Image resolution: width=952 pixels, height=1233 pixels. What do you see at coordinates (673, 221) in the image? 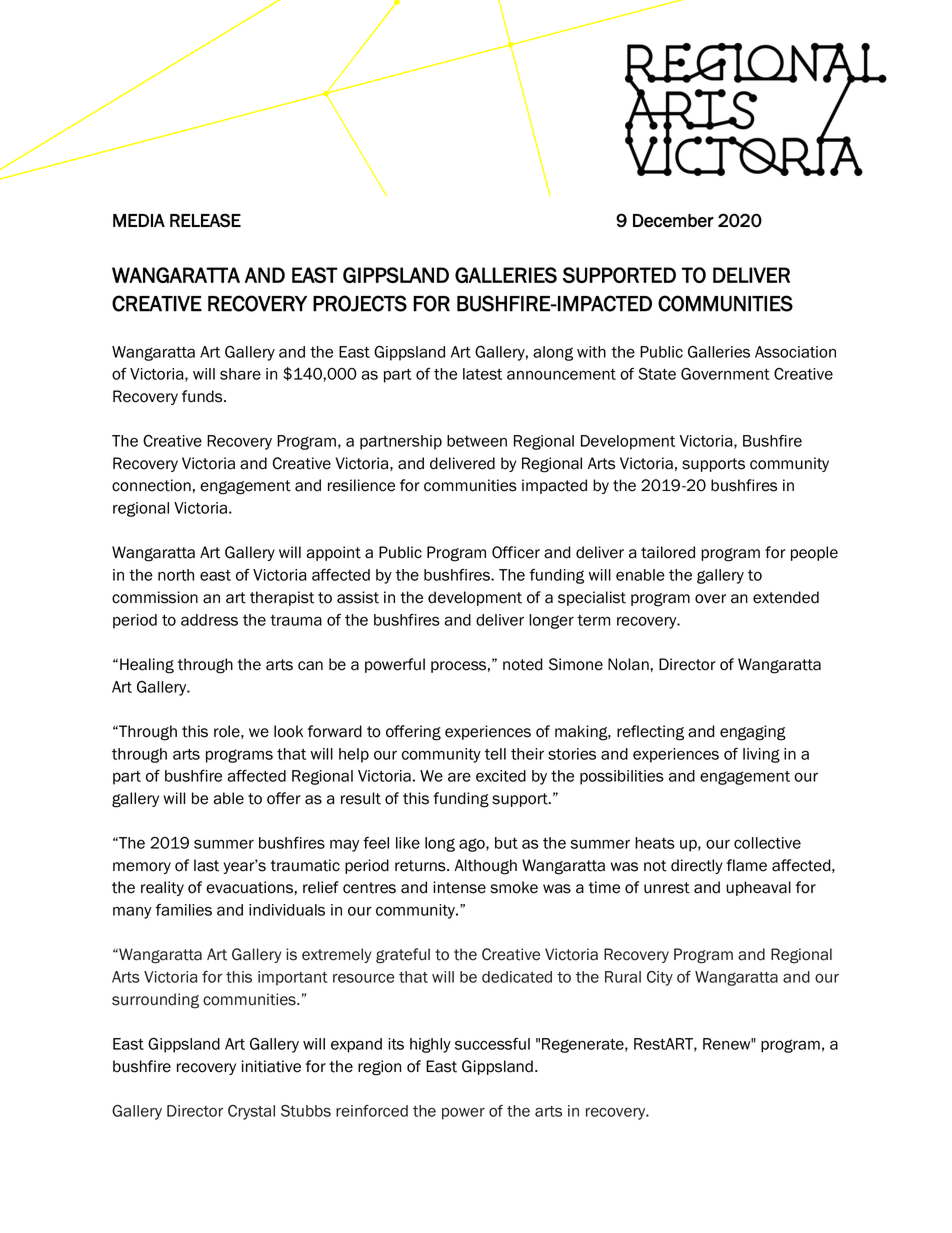
I see `December` at bounding box center [673, 221].
